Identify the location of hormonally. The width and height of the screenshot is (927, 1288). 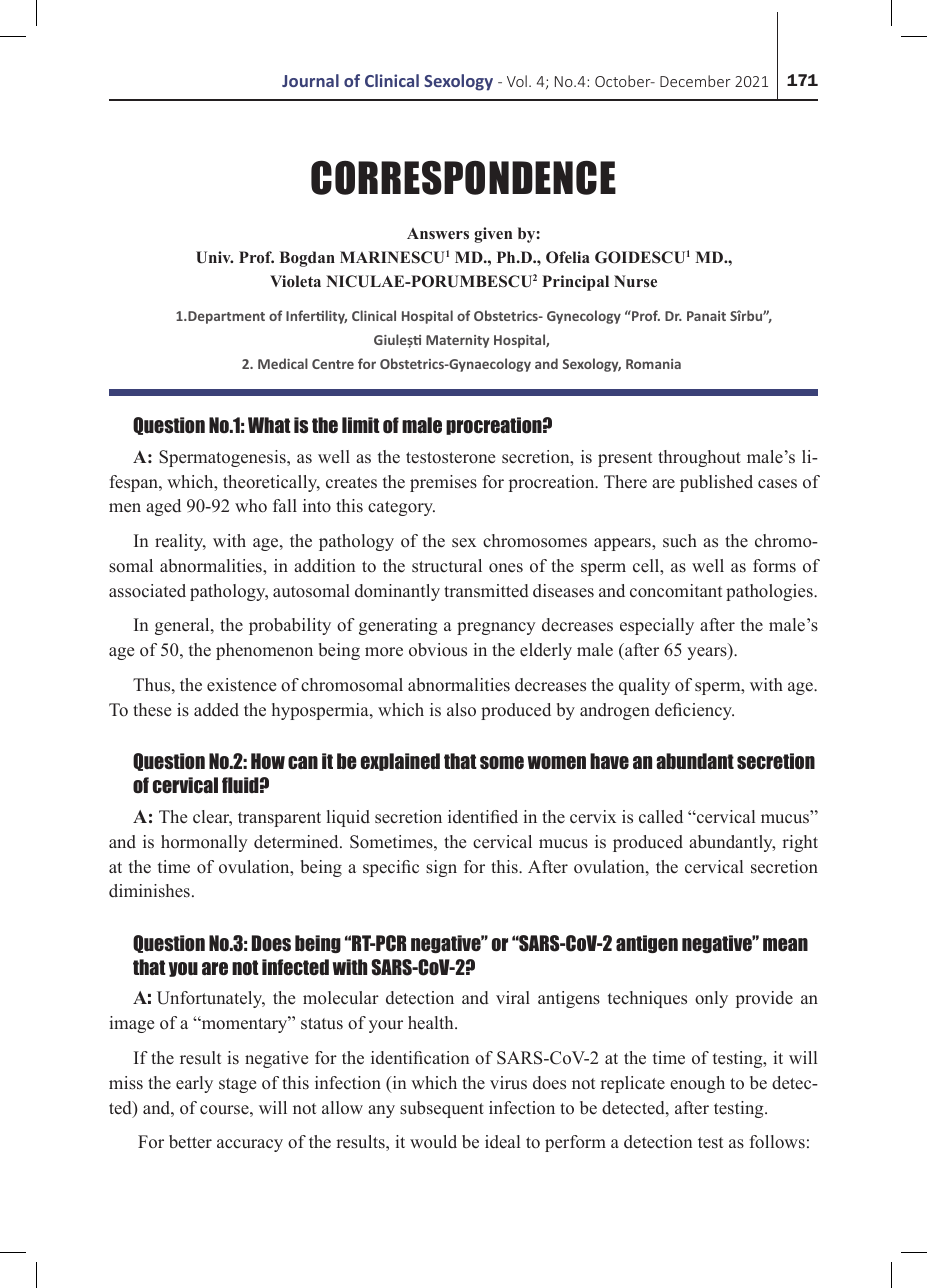
(204, 843).
